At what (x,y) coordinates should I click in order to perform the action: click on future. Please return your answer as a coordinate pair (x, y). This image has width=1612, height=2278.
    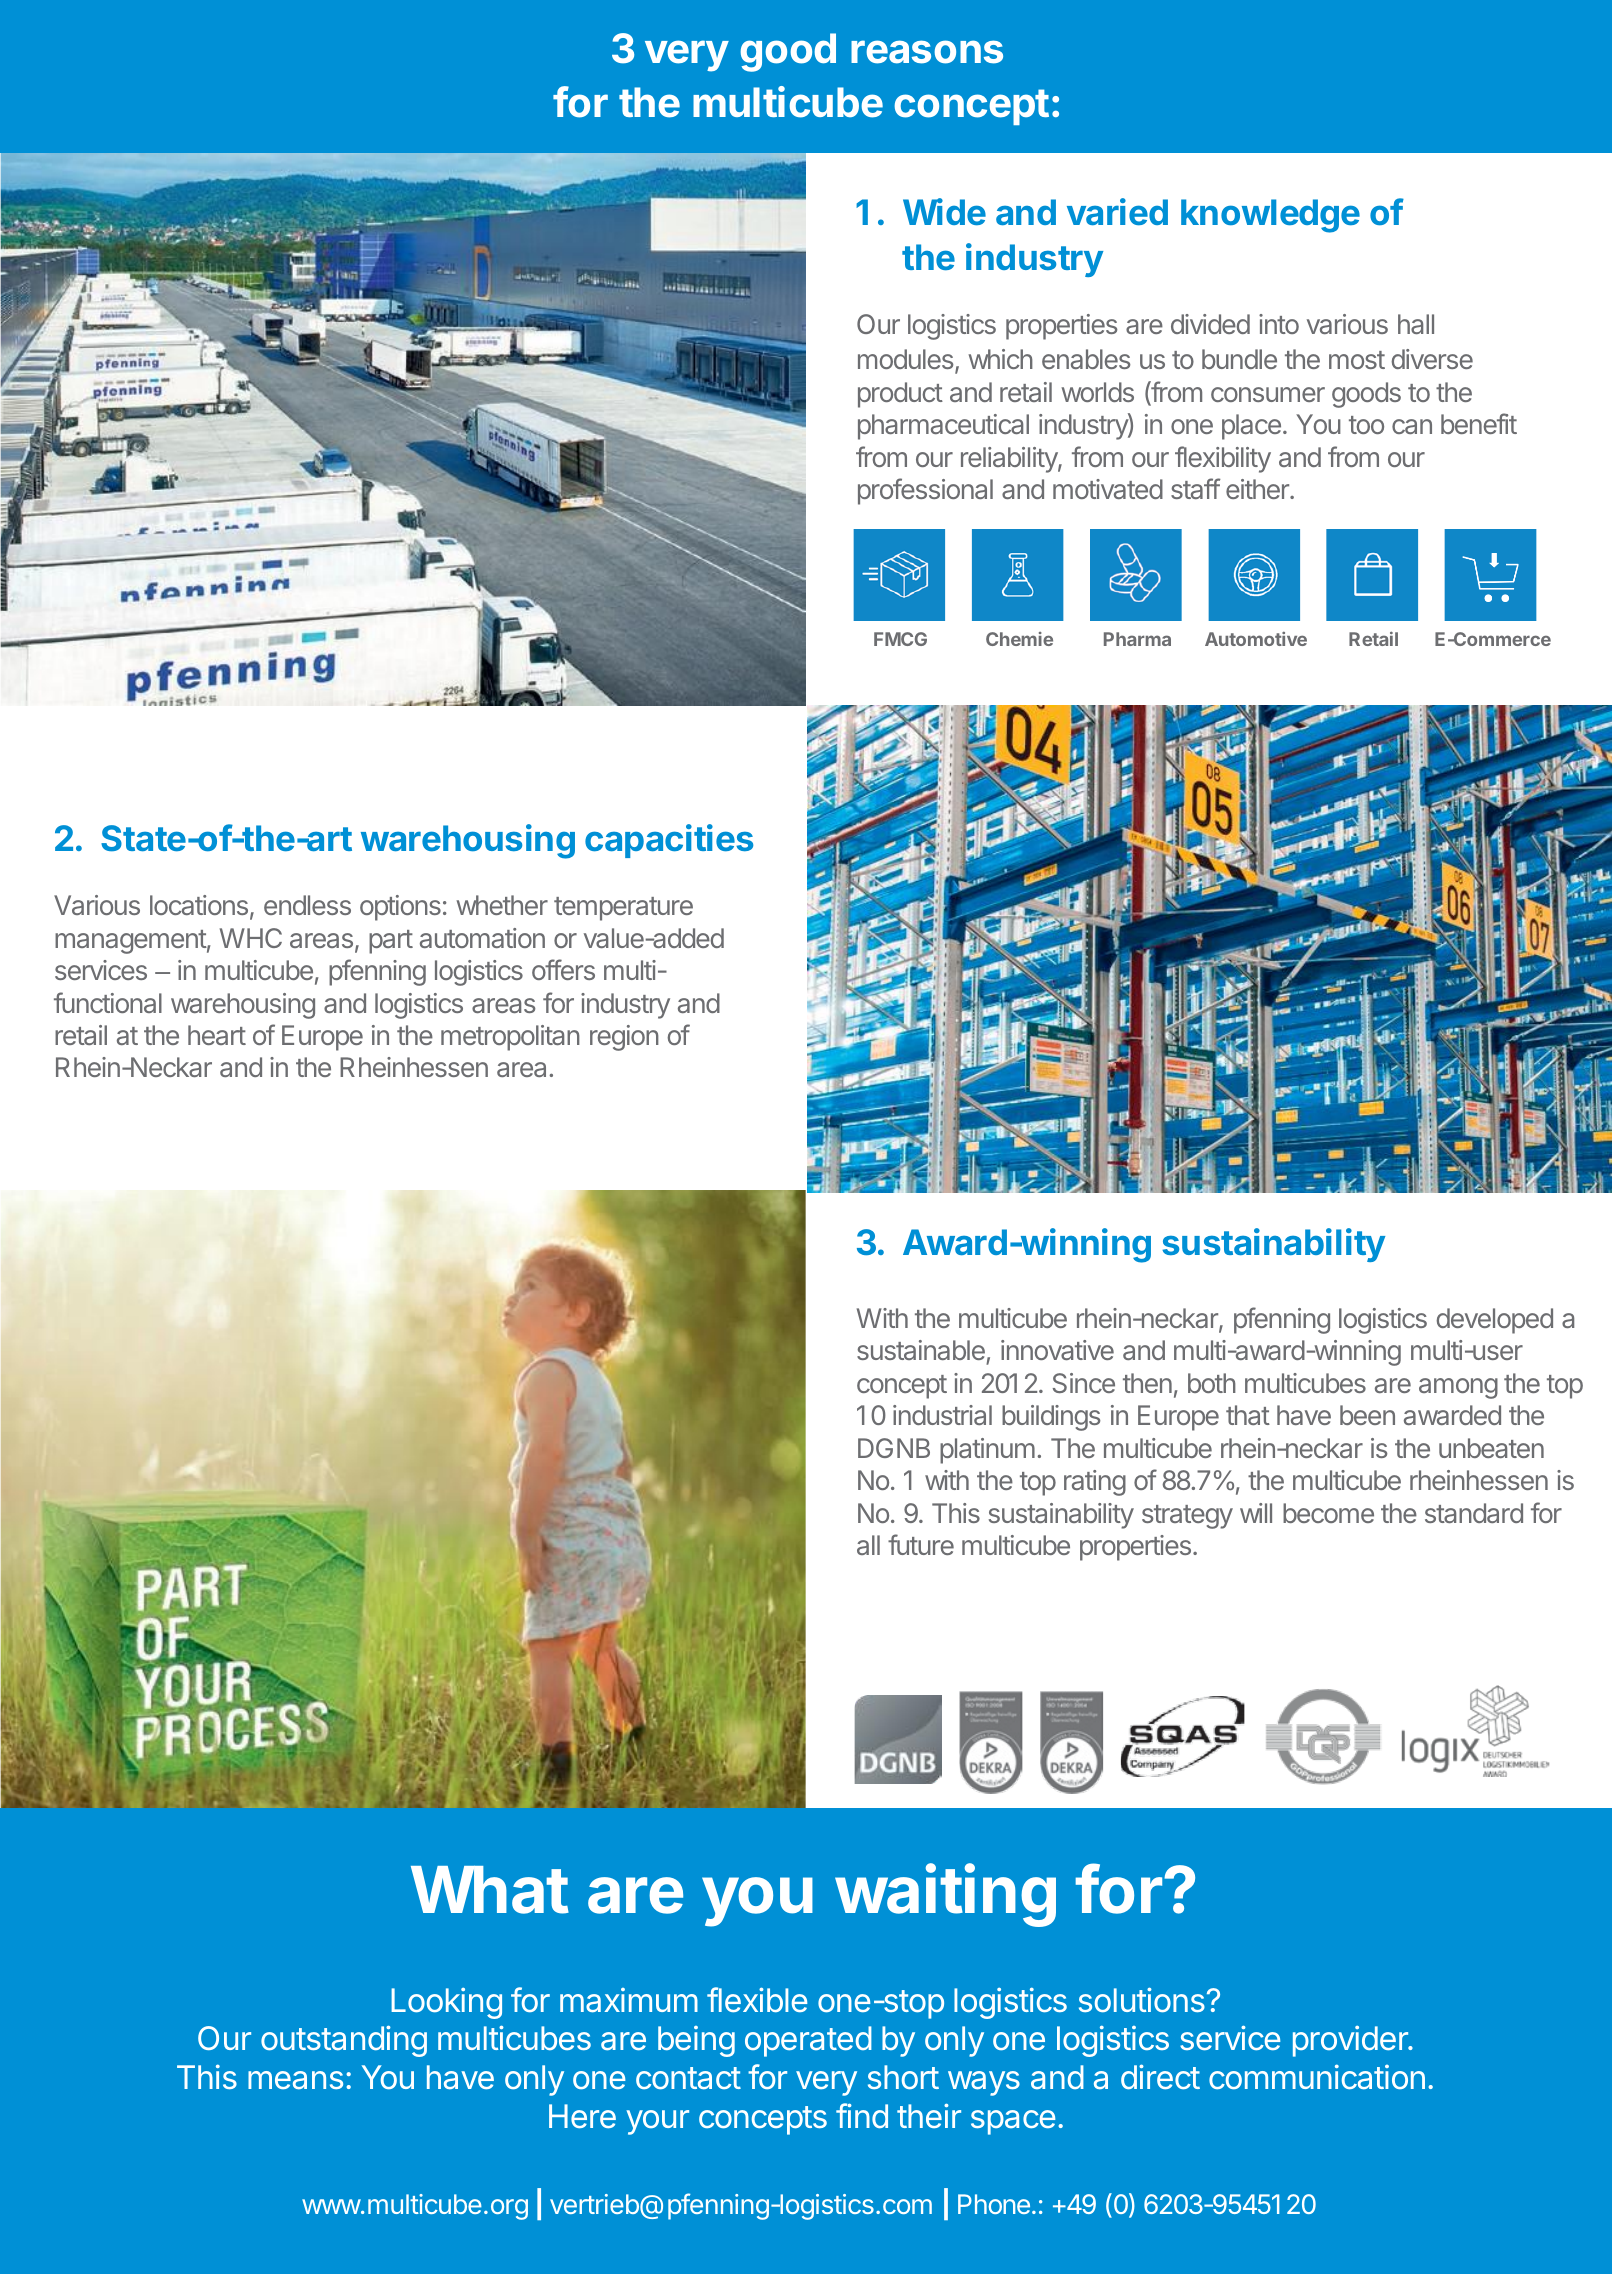
    Looking at the image, I should click on (921, 1544).
